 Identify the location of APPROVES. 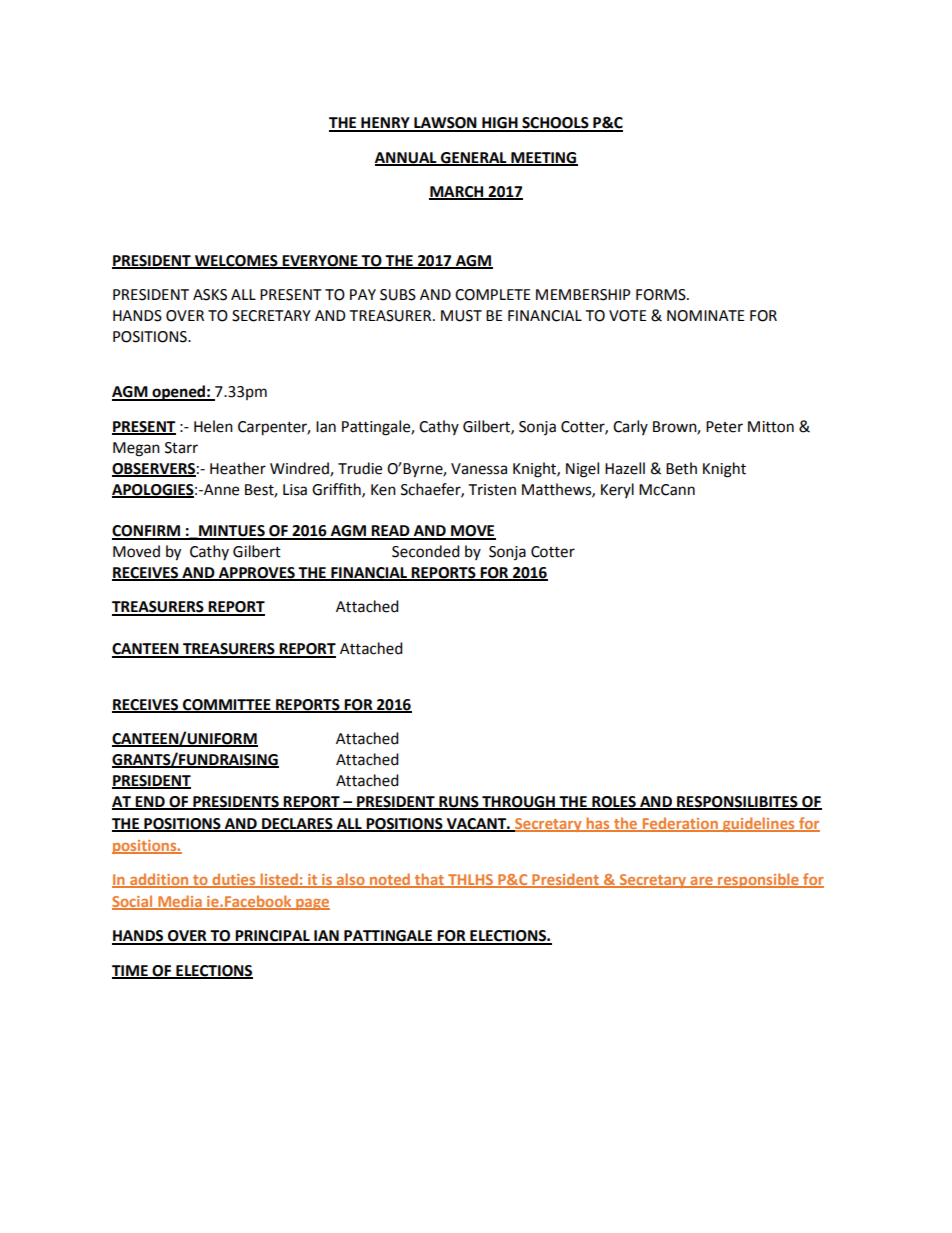
(256, 574).
